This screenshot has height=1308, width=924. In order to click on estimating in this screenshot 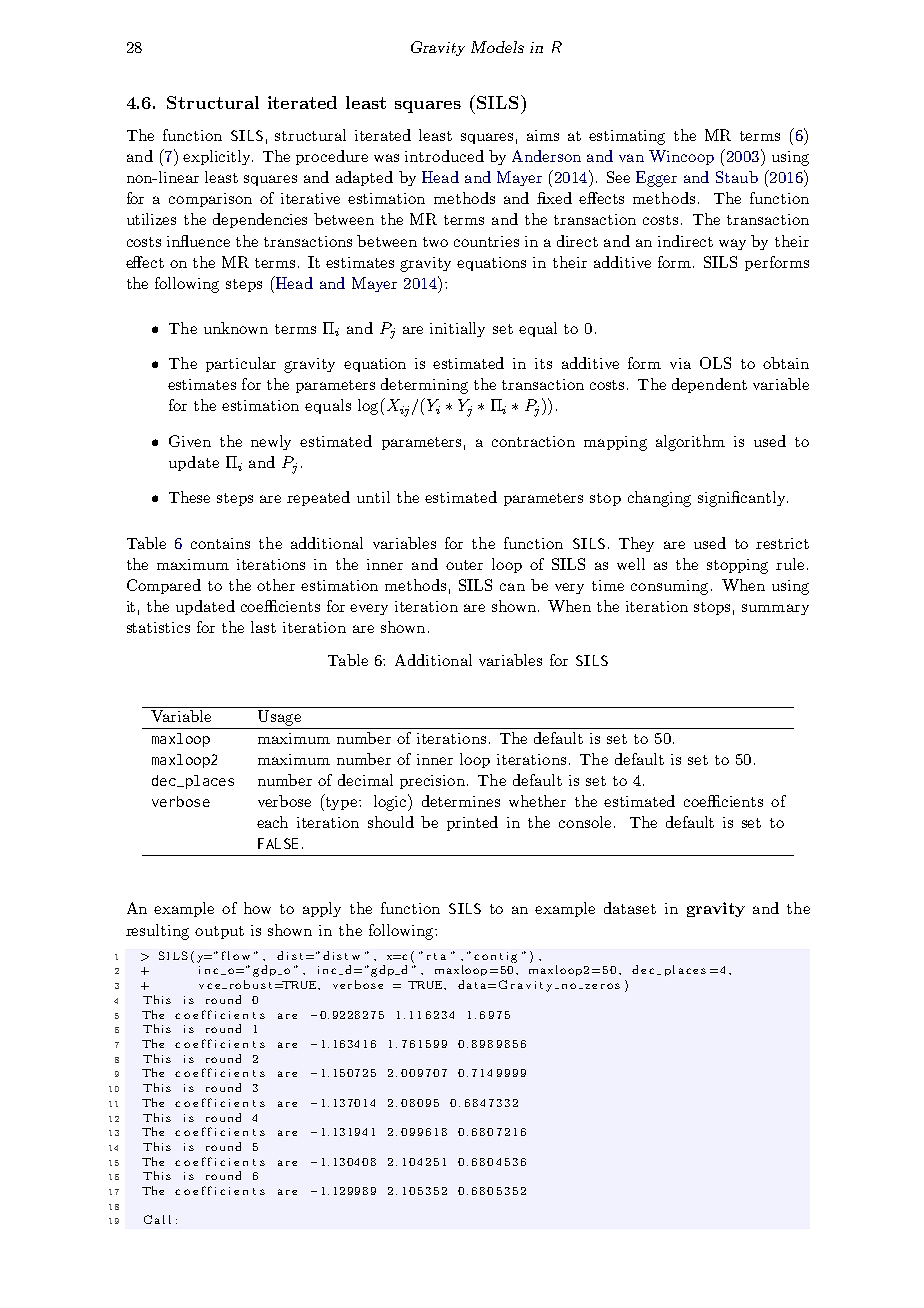, I will do `click(627, 137)`.
